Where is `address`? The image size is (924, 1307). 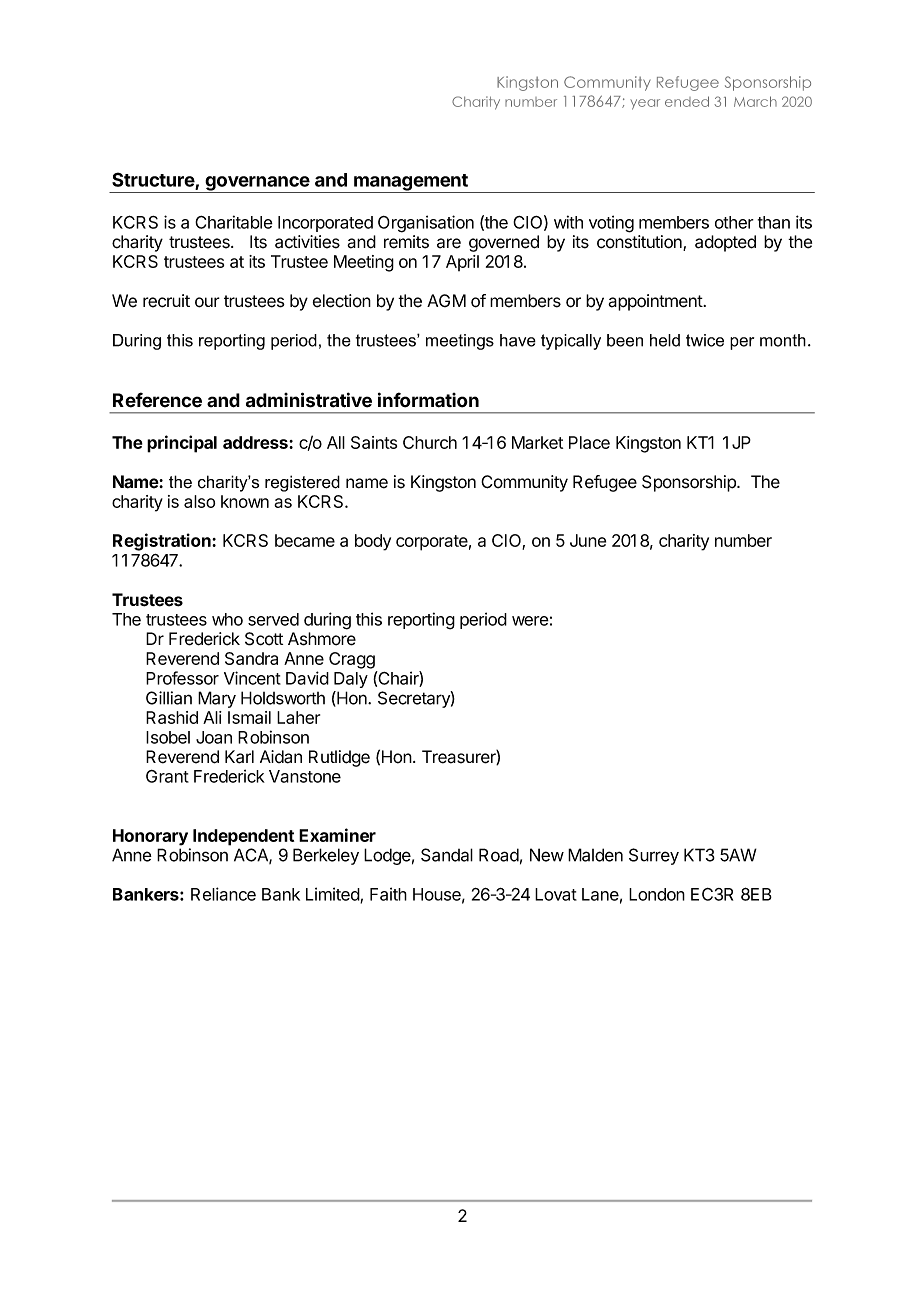 address is located at coordinates (256, 442).
